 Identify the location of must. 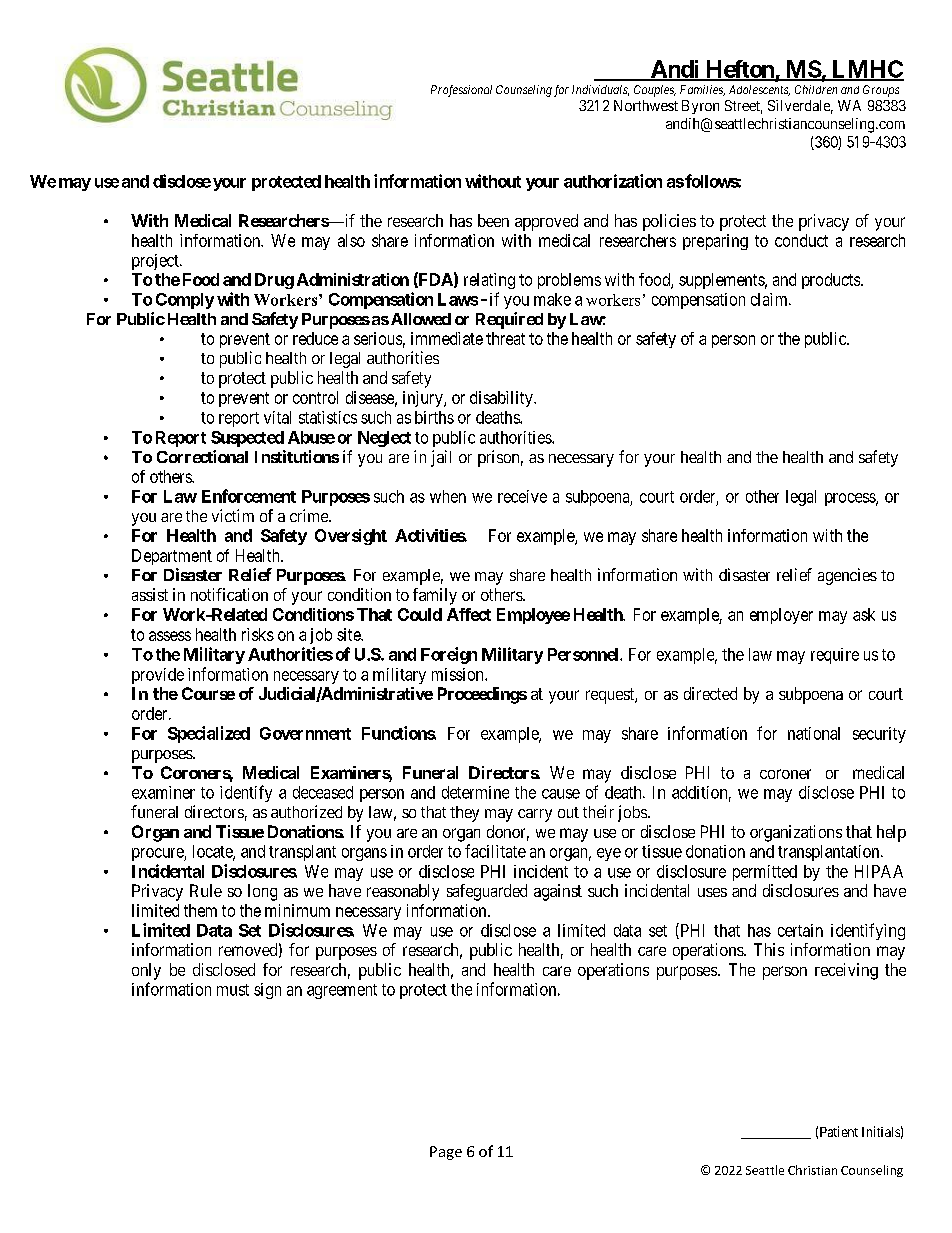
(233, 990).
